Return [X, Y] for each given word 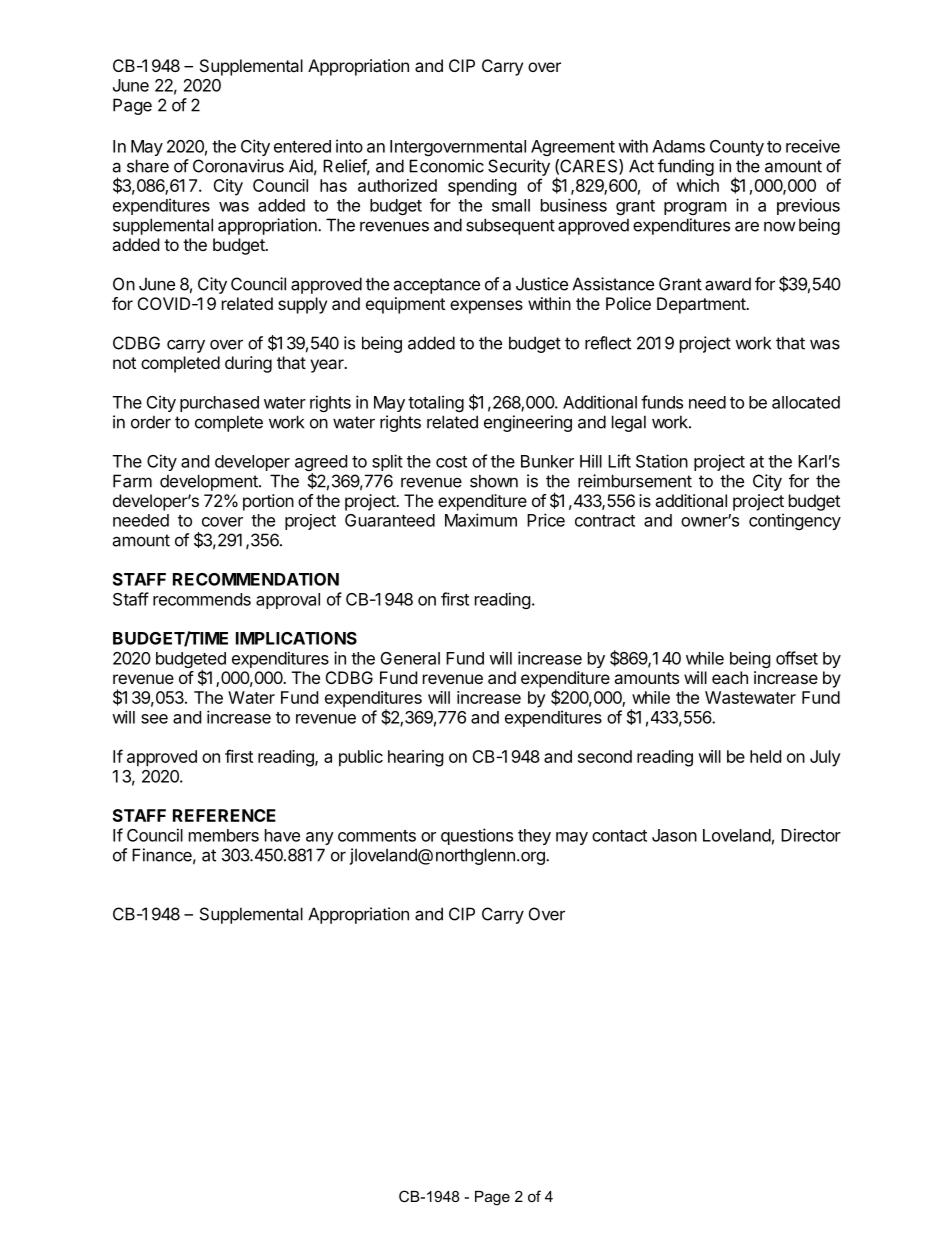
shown [494, 481]
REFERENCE [224, 815]
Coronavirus [238, 166]
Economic [446, 166]
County [737, 148]
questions [477, 836]
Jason [674, 835]
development [210, 482]
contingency [795, 521]
